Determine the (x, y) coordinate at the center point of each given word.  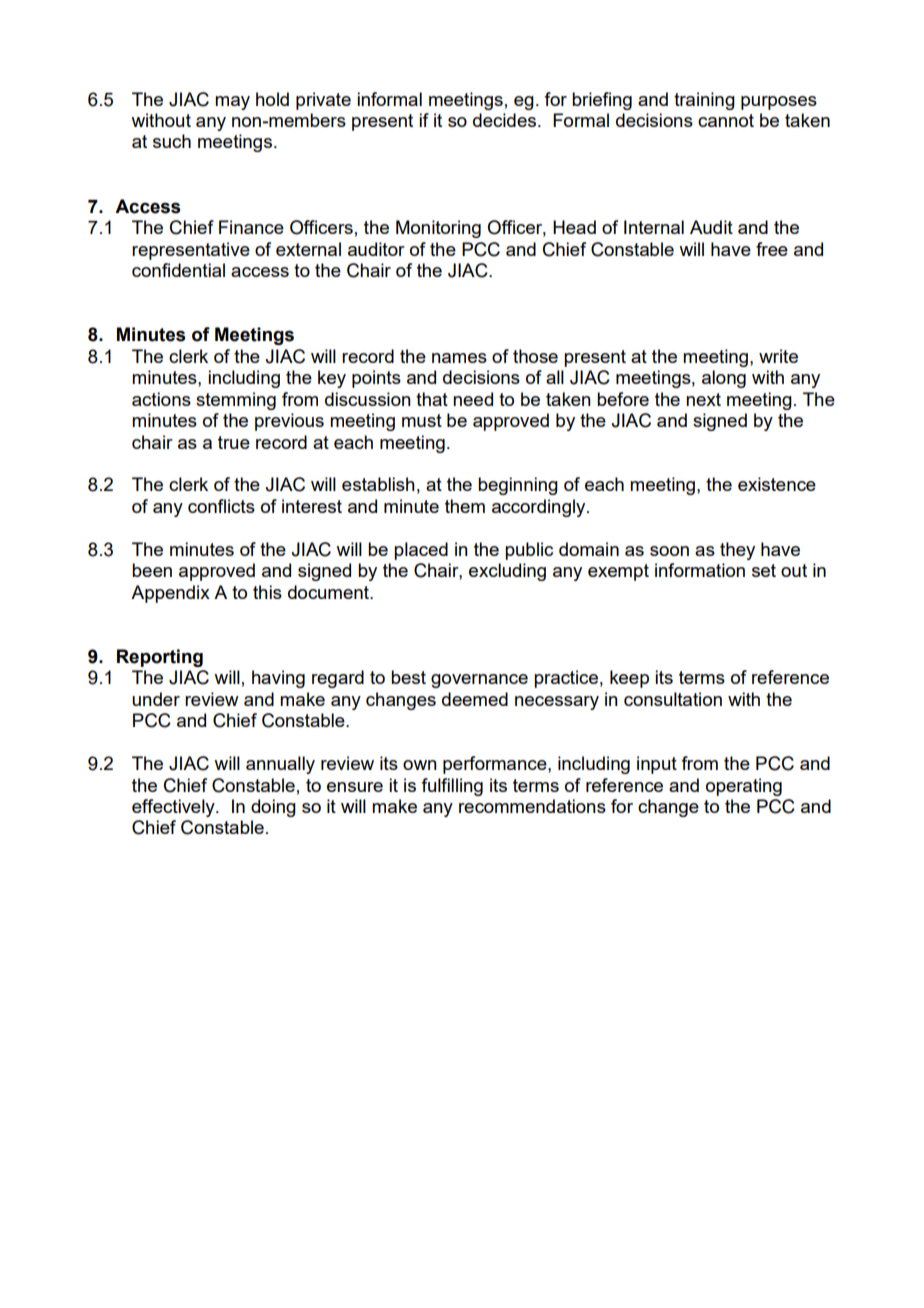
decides (506, 120)
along (724, 379)
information (700, 570)
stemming (236, 401)
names (459, 358)
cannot (726, 120)
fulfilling (452, 787)
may (232, 103)
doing (273, 808)
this (267, 592)
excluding (507, 572)
